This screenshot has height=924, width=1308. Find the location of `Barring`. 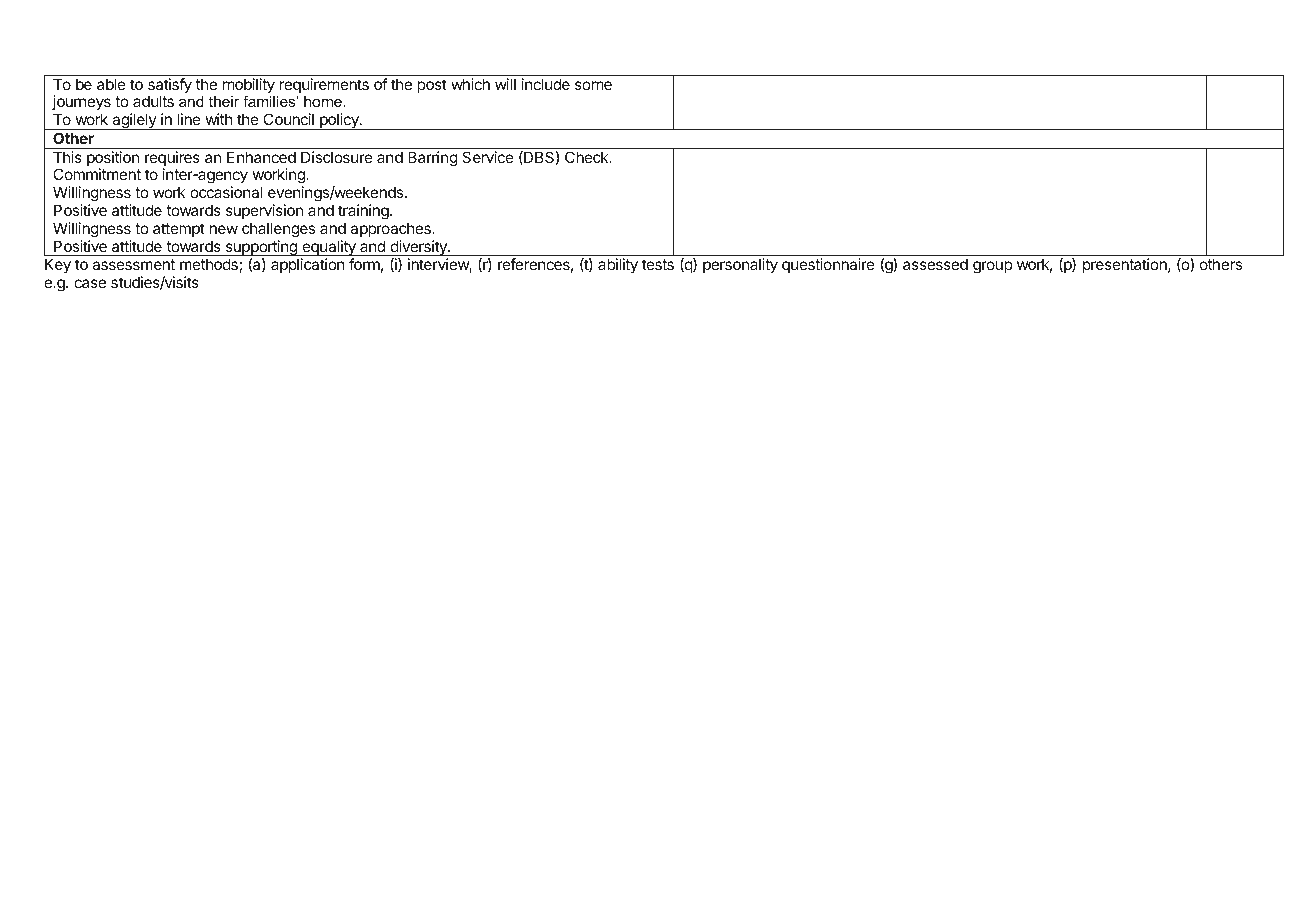

Barring is located at coordinates (433, 159).
